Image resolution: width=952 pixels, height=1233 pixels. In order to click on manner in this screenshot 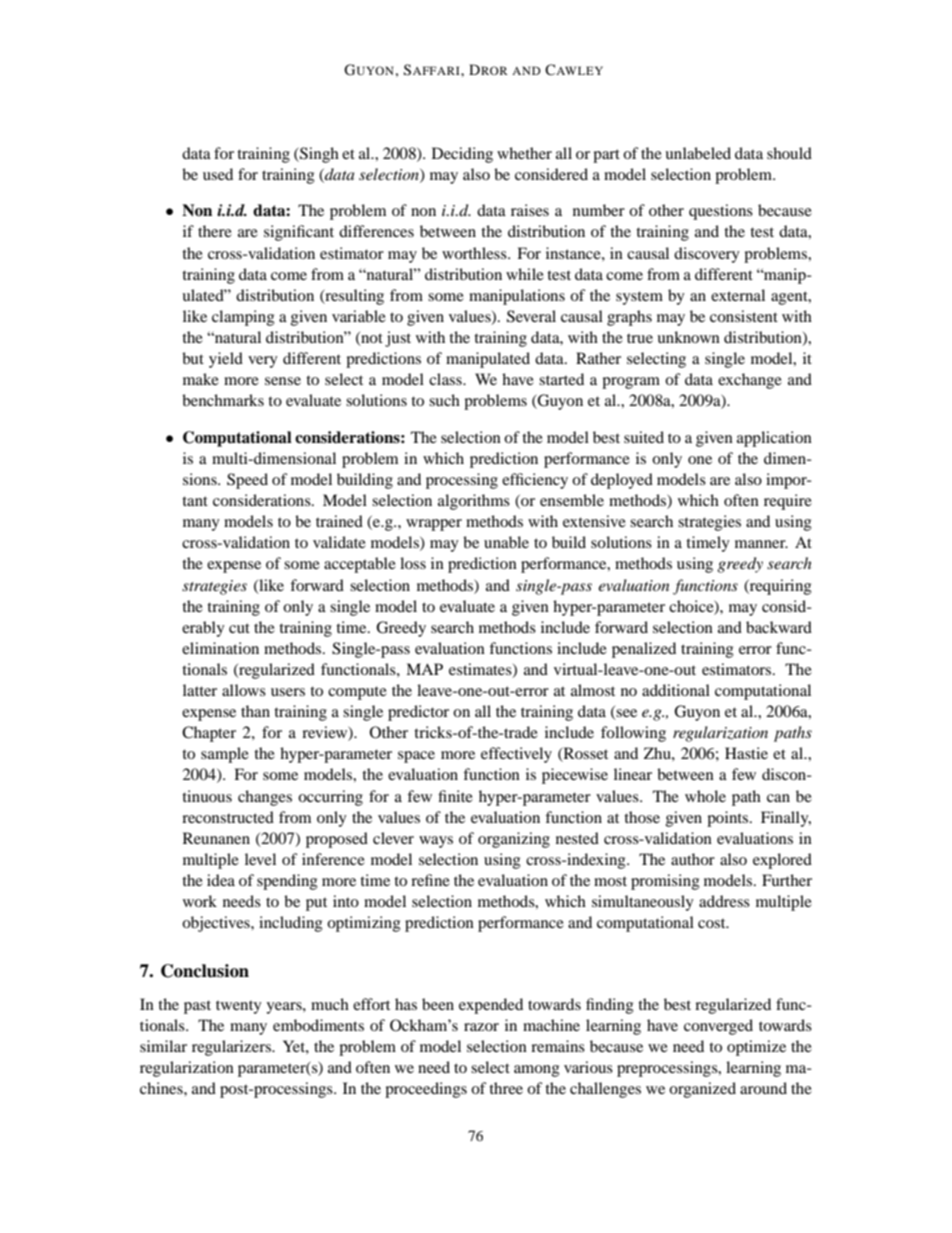, I will do `click(761, 544)`.
